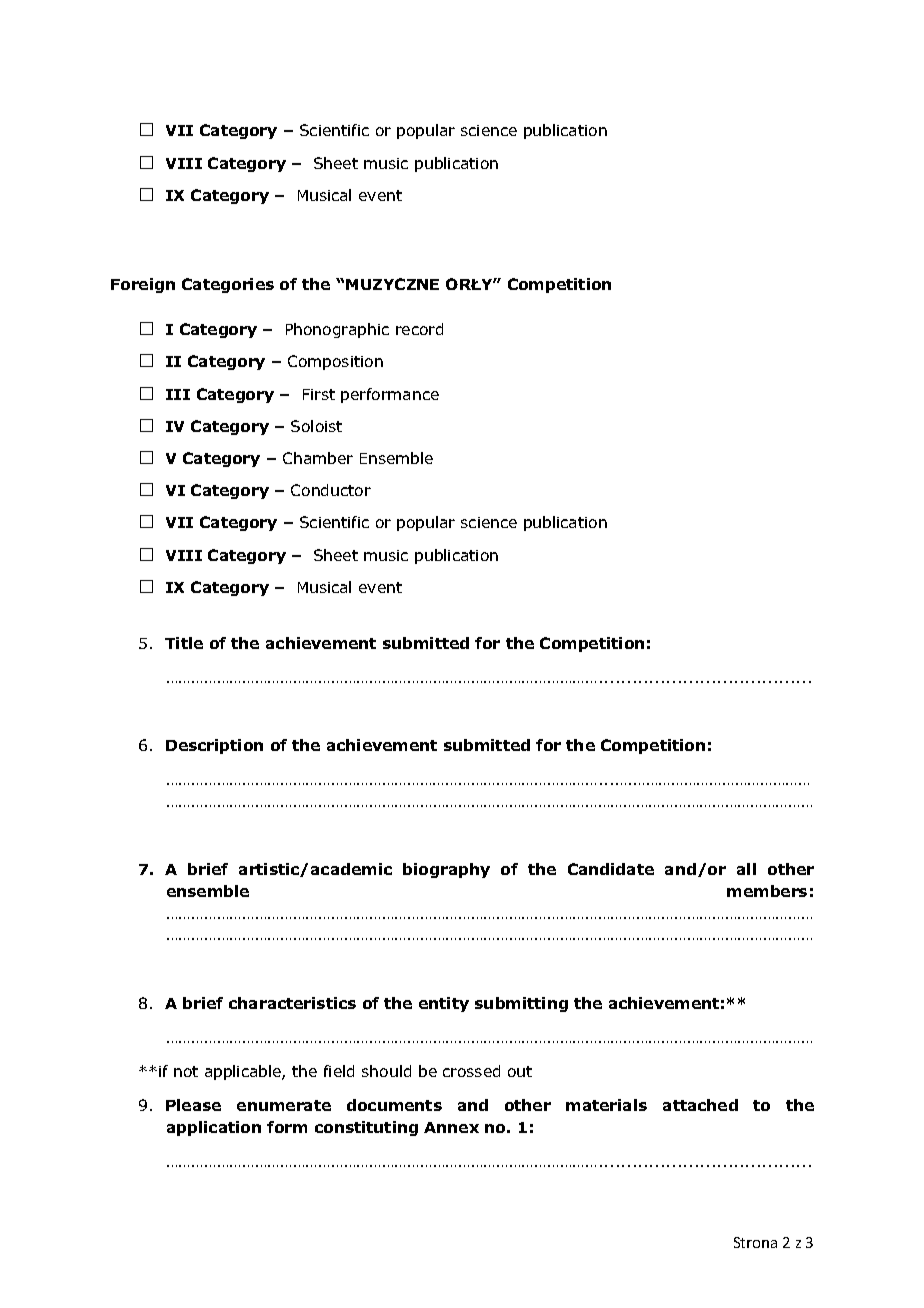 This screenshot has width=924, height=1308. What do you see at coordinates (214, 746) in the screenshot?
I see `Description` at bounding box center [214, 746].
